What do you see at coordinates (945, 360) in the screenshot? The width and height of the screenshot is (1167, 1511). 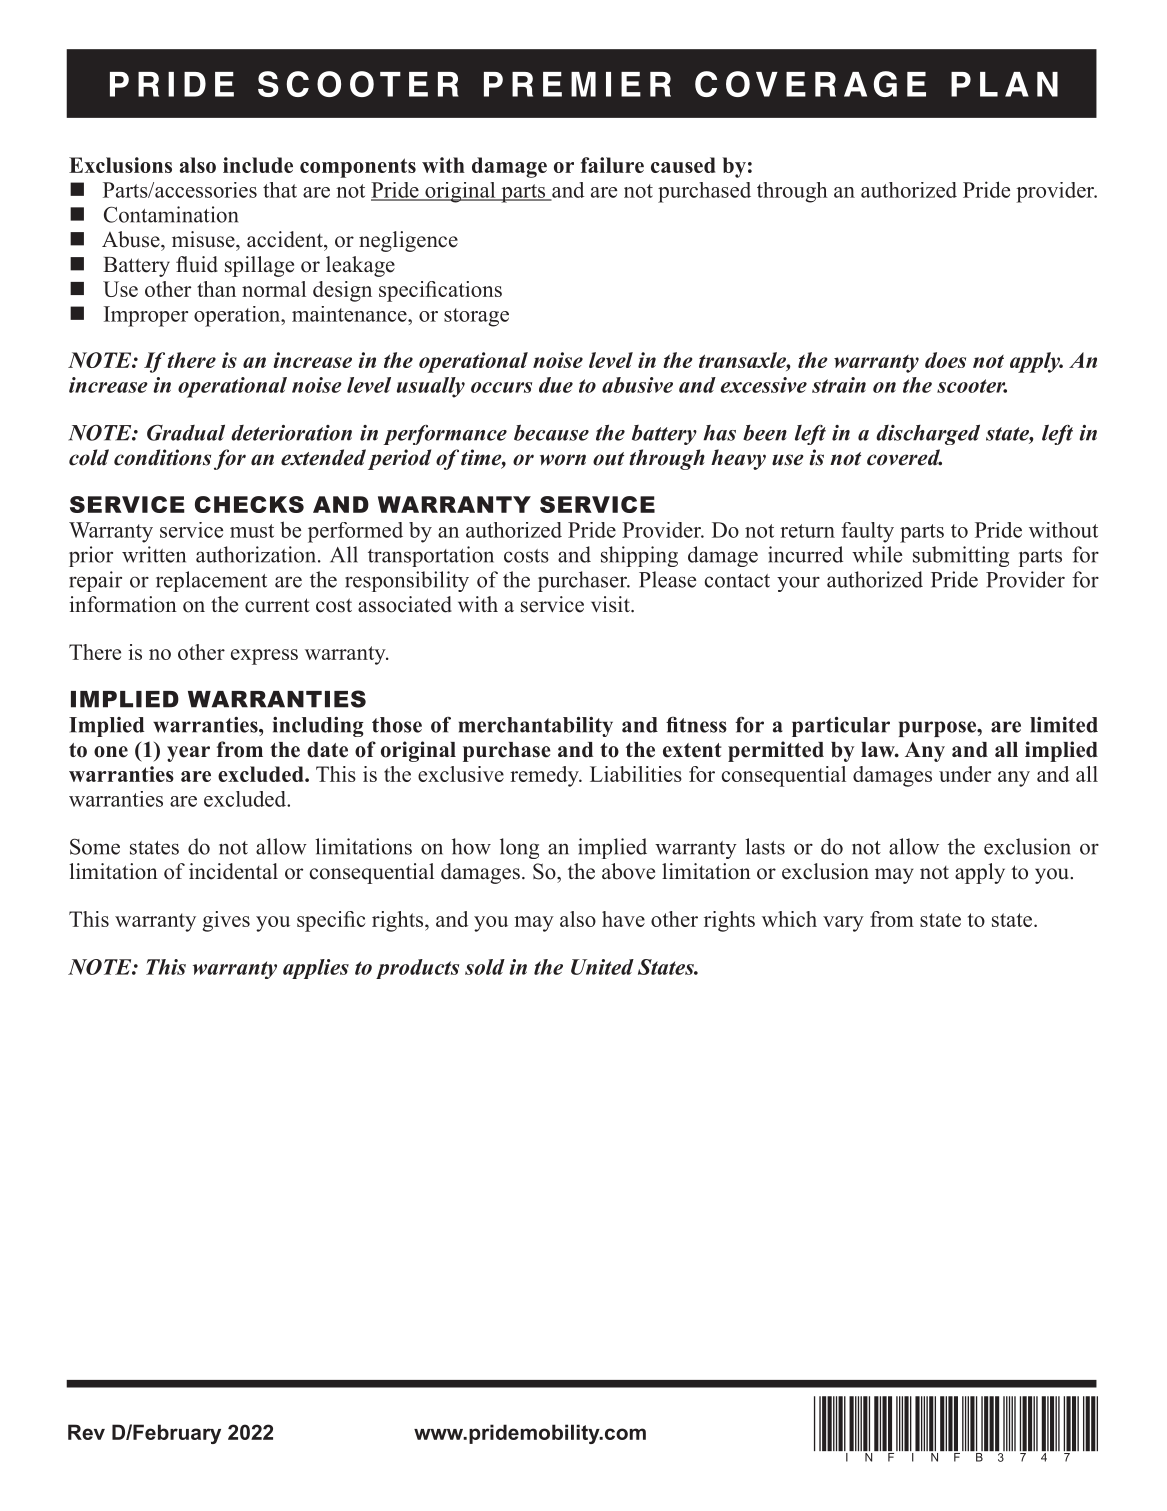 I see `does` at bounding box center [945, 360].
